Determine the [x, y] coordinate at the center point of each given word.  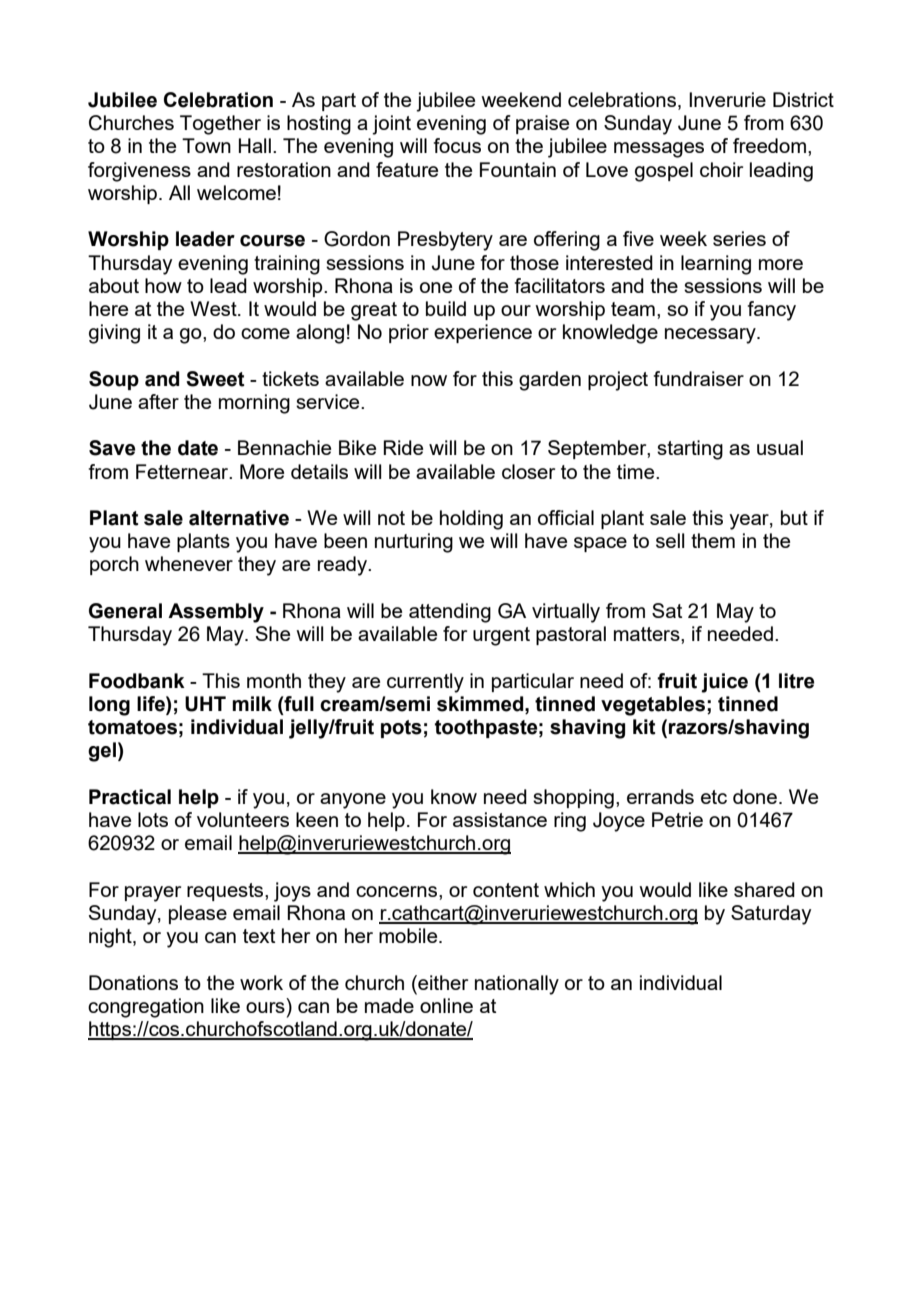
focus [457, 145]
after [158, 401]
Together [220, 125]
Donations [133, 982]
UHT [205, 704]
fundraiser [699, 378]
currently [425, 683]
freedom [769, 145]
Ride [403, 447]
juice [724, 683]
